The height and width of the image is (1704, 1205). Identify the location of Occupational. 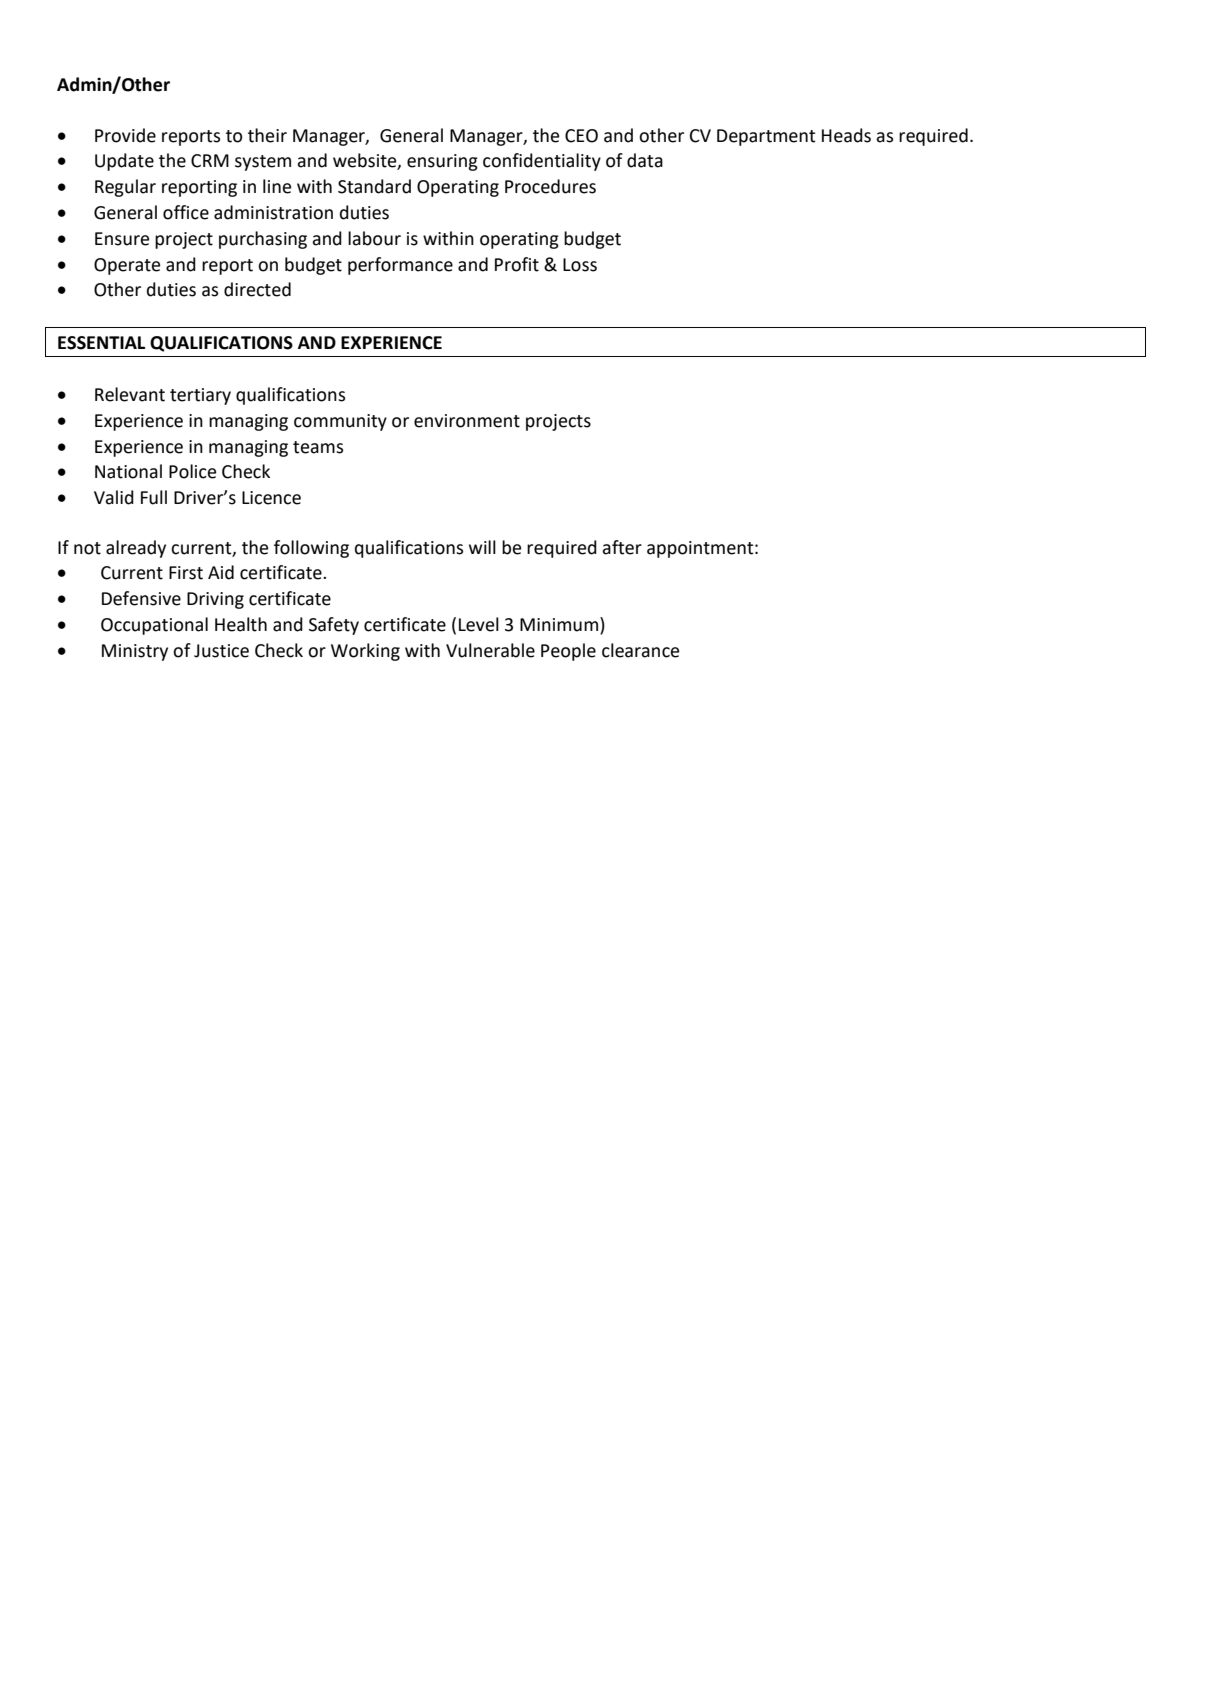
(154, 626).
